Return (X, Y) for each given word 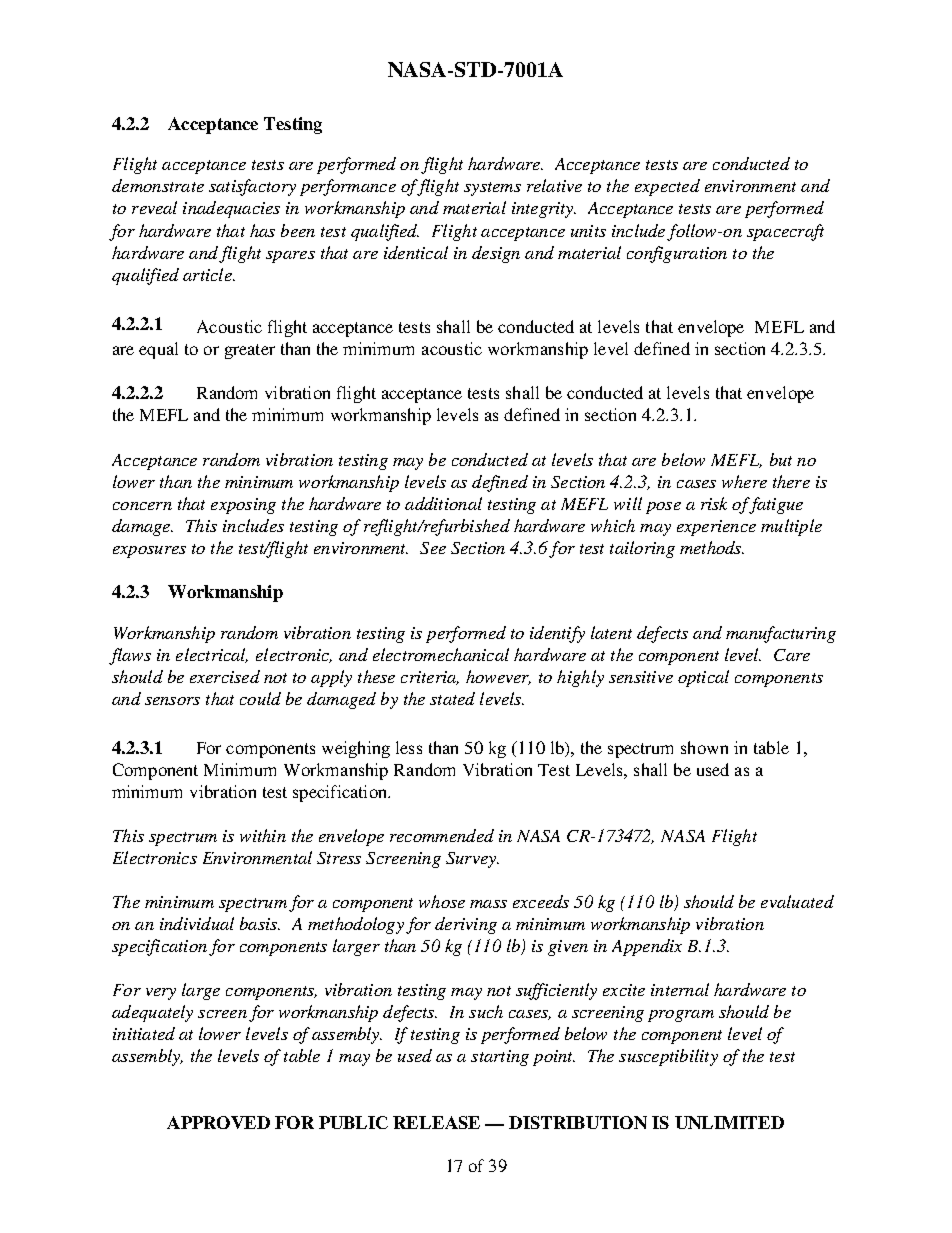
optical (703, 678)
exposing (243, 506)
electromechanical (441, 654)
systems (492, 189)
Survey (472, 860)
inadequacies (231, 209)
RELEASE (436, 1122)
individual (197, 923)
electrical (212, 655)
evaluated (797, 901)
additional (443, 503)
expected (667, 187)
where (744, 481)
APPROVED (218, 1122)
